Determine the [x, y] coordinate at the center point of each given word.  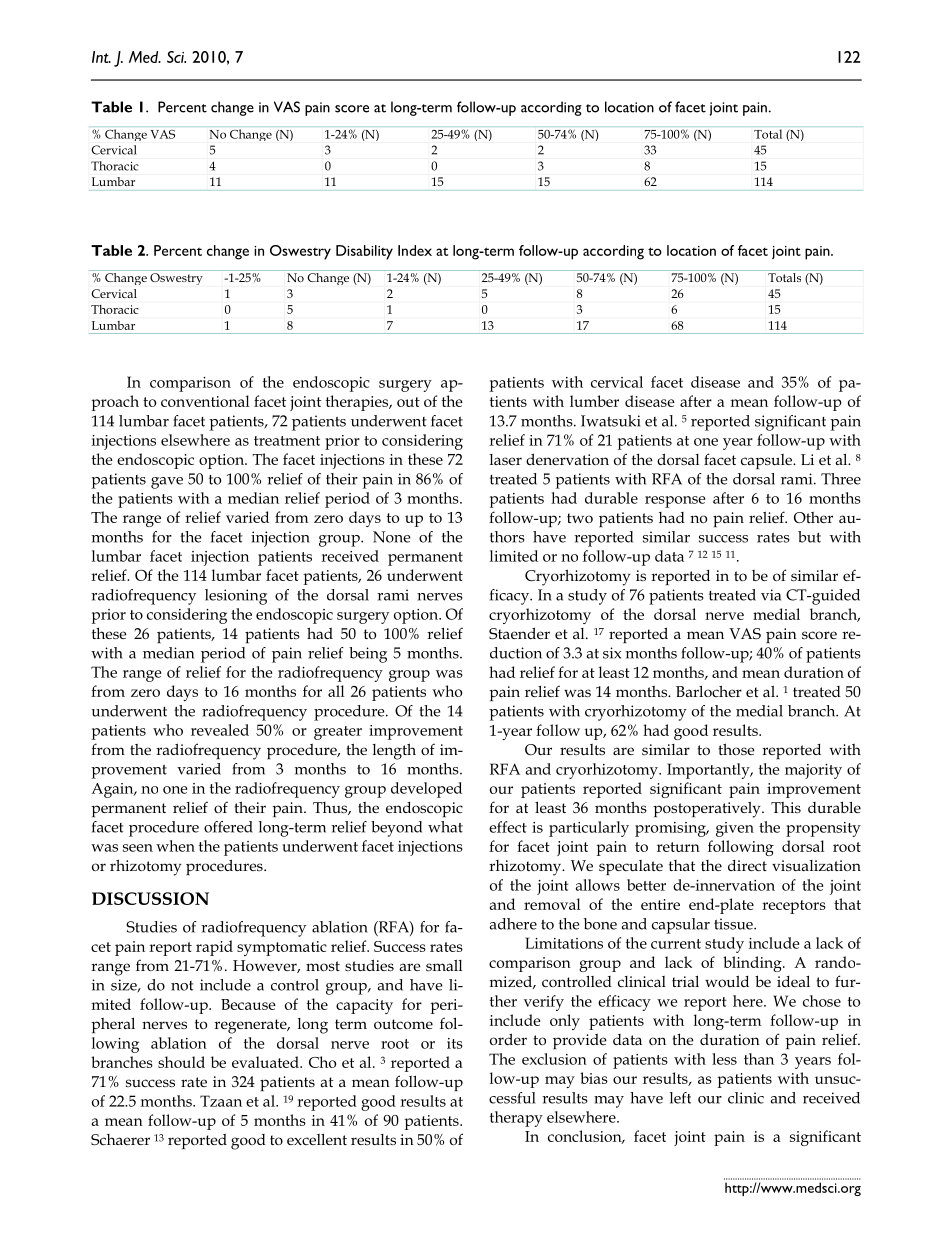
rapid [214, 948]
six [612, 653]
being [368, 655]
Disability [364, 252]
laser [506, 459]
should [181, 1062]
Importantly [709, 771]
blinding [753, 964]
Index [415, 250]
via [771, 595]
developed [426, 790]
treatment [287, 441]
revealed [220, 730]
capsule [767, 461]
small [444, 965]
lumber [594, 401]
